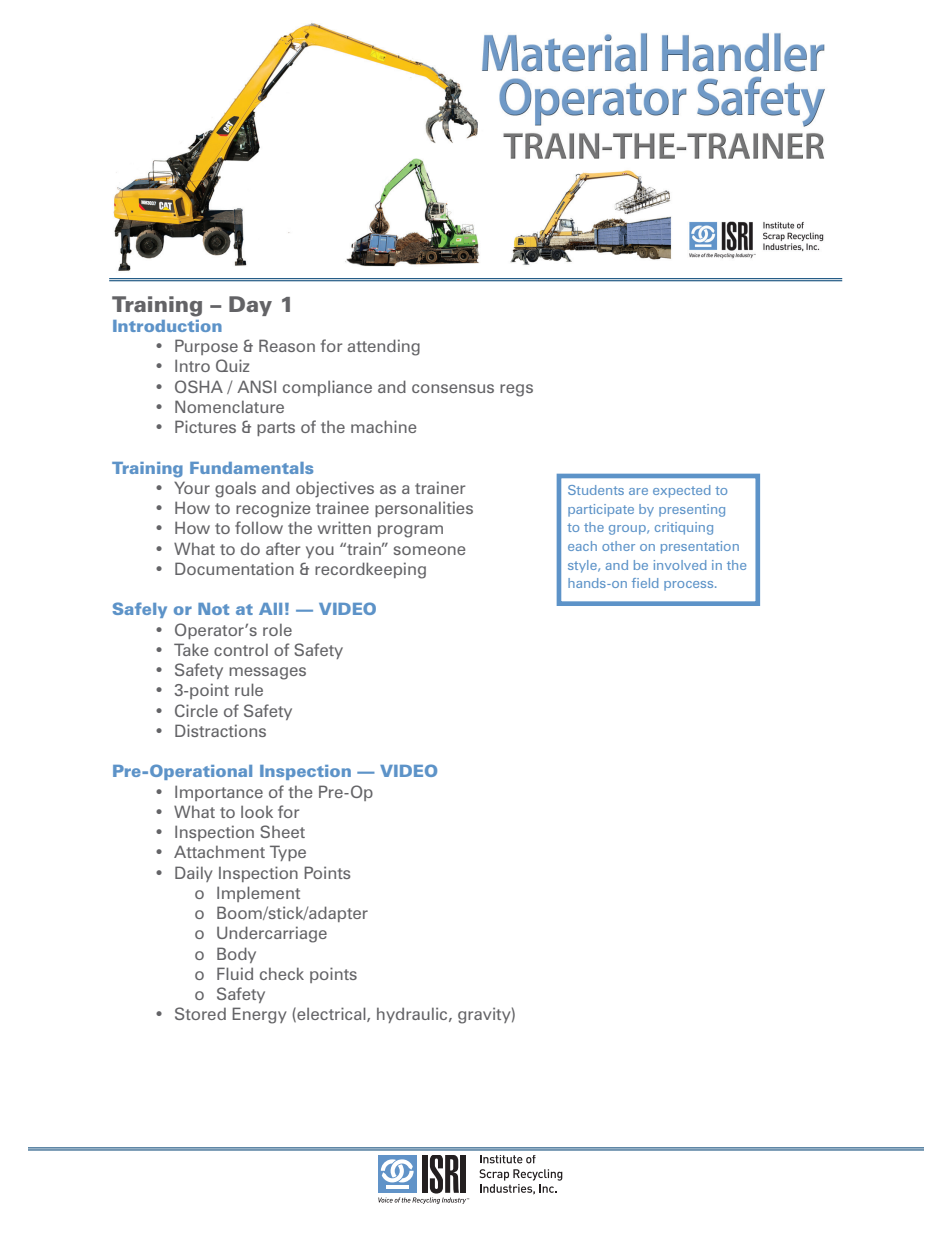 The image size is (952, 1233). I want to click on recordkeeping, so click(370, 570).
